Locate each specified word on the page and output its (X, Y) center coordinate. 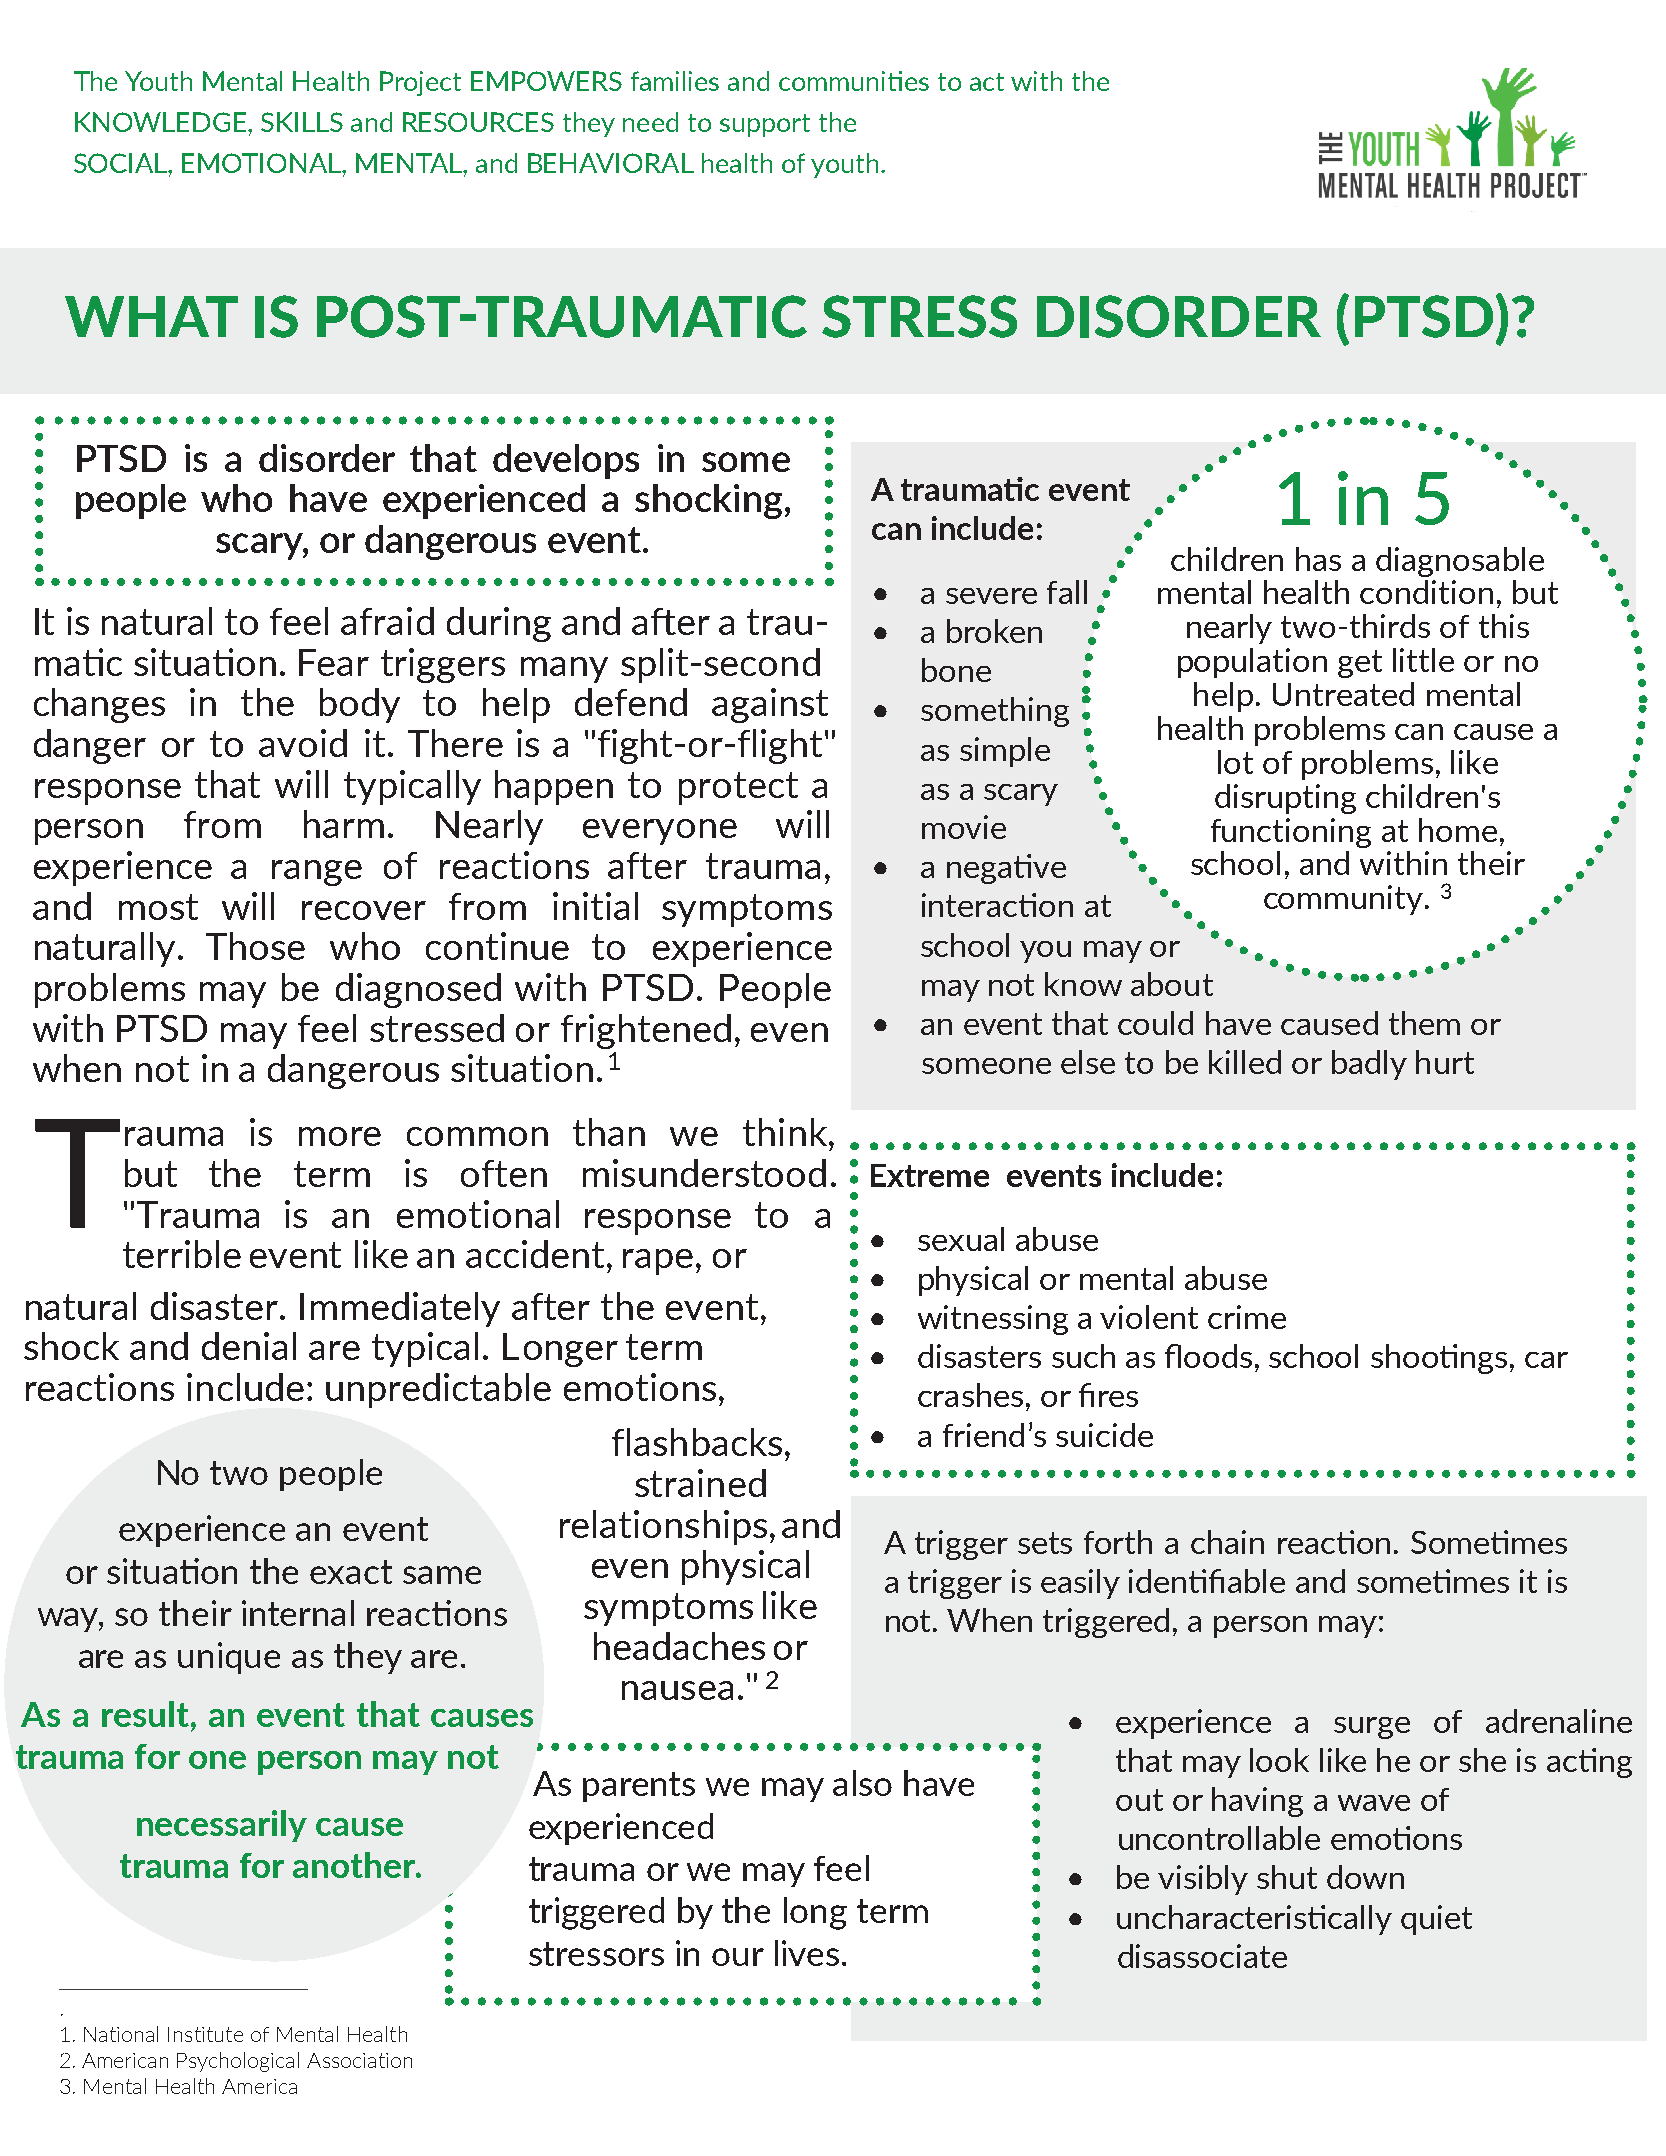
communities (854, 81)
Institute (205, 2034)
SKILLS (302, 122)
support (765, 125)
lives (807, 1953)
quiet (1436, 1920)
